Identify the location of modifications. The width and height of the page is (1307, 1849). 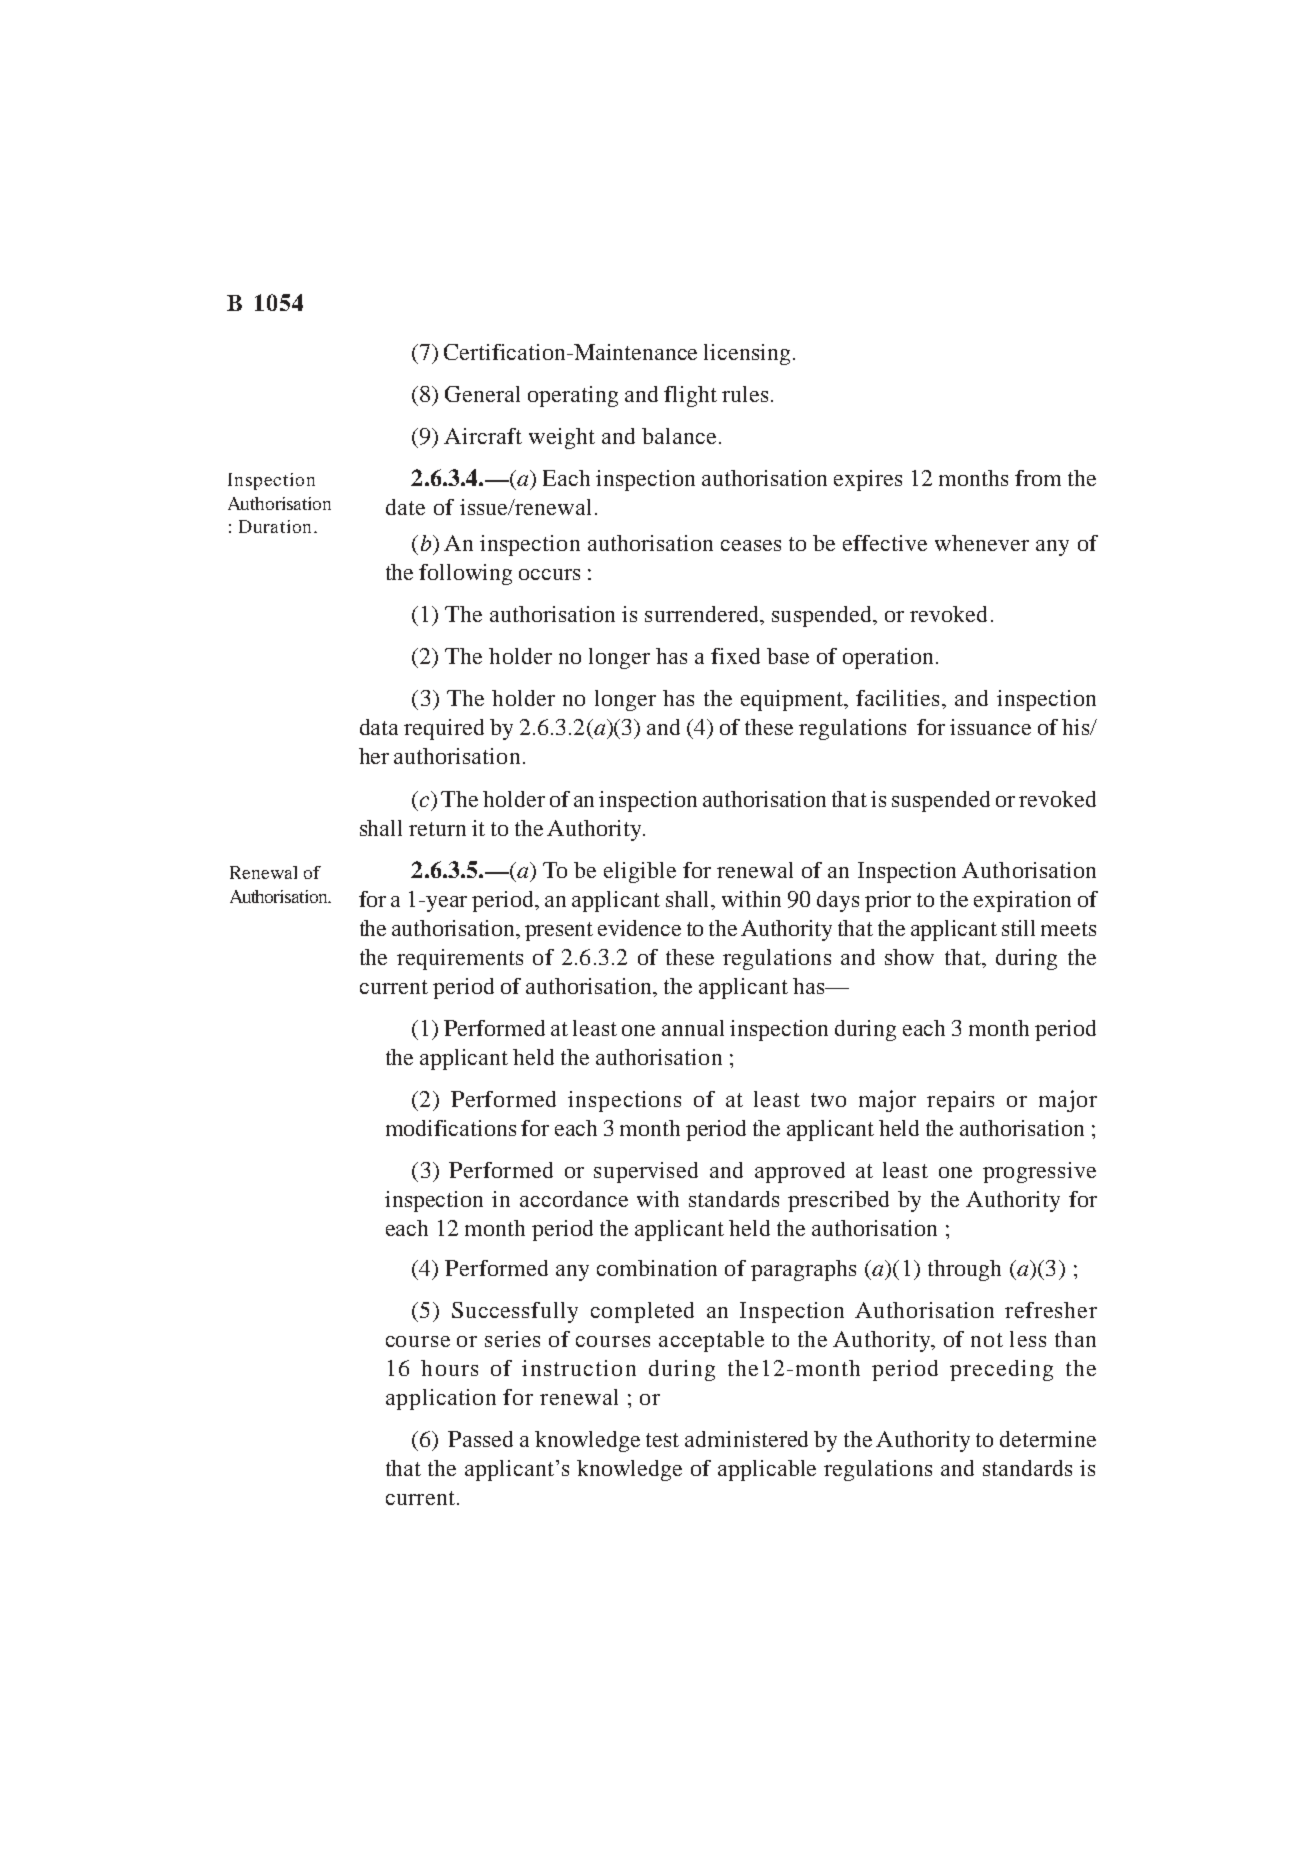
(451, 1128).
